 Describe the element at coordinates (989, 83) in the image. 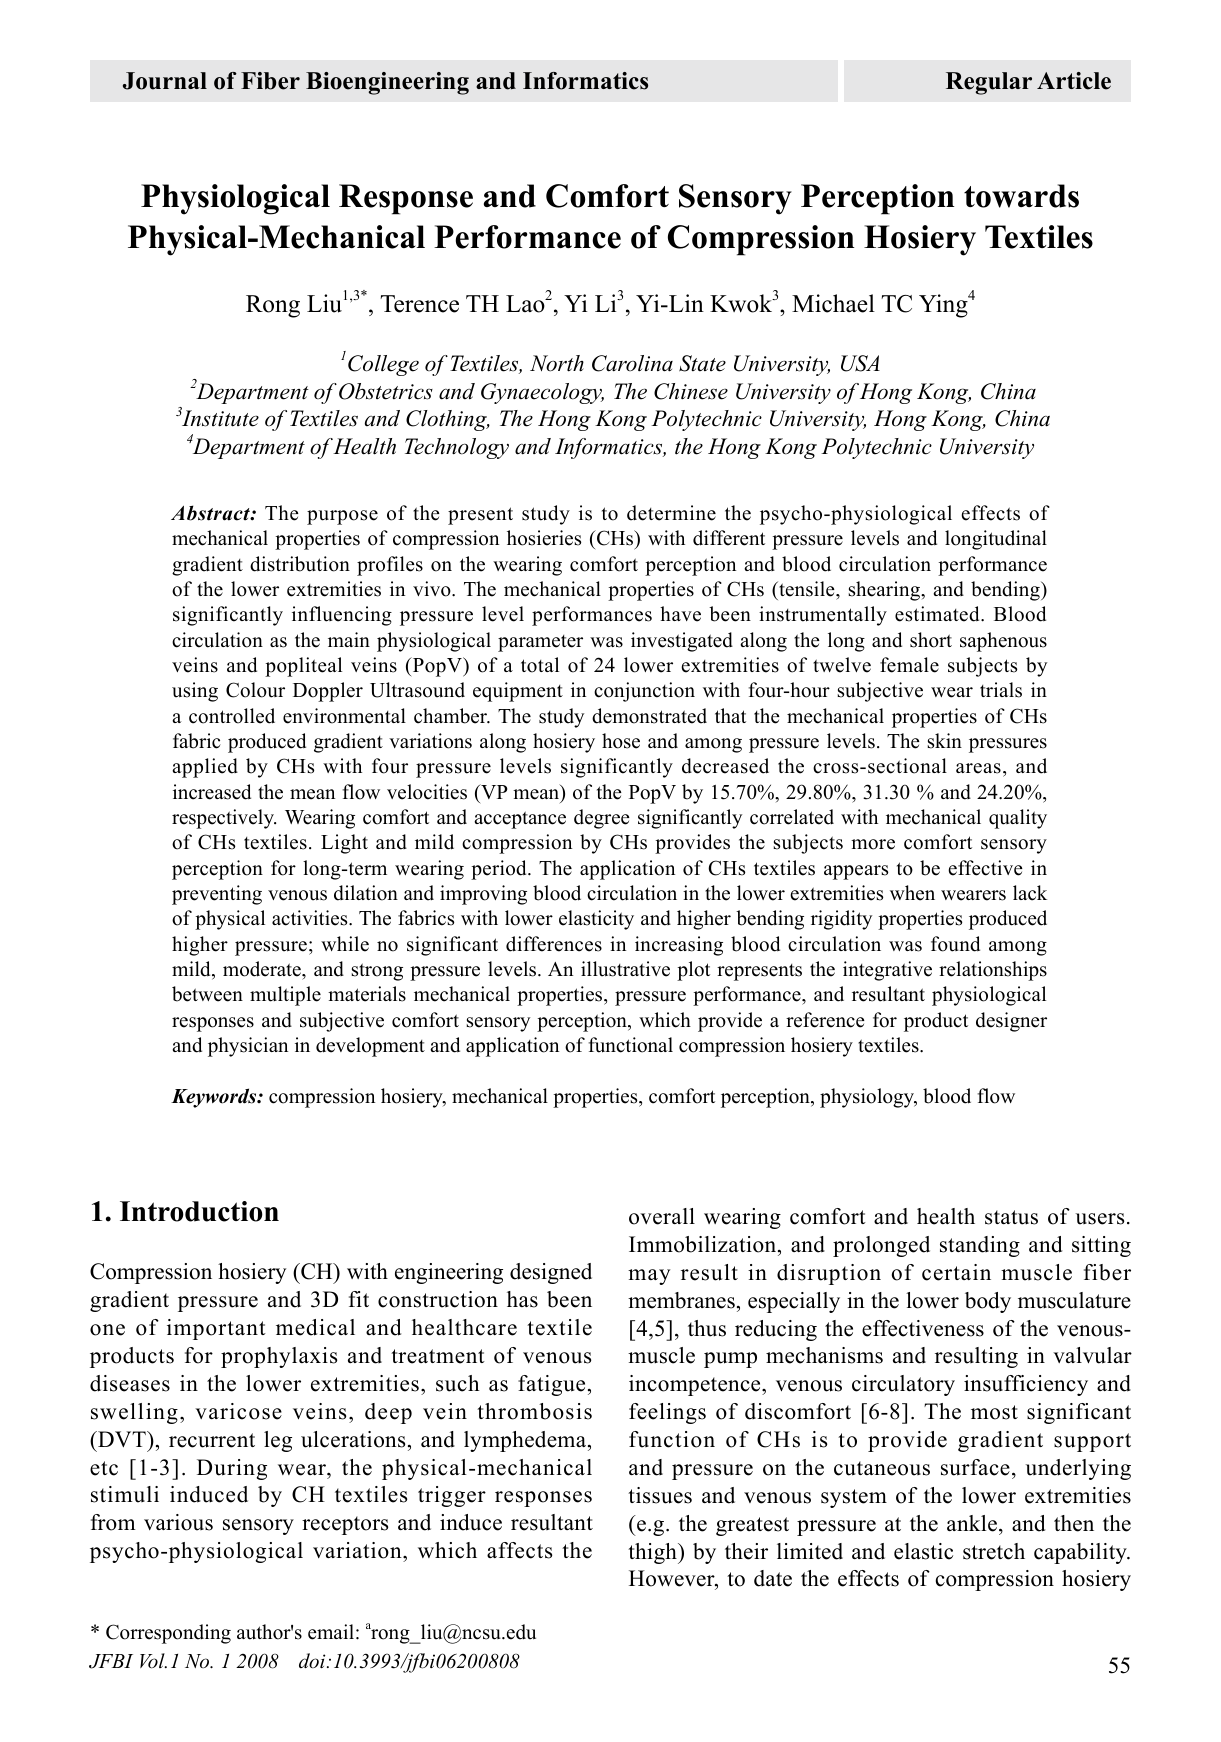

I see `Regular` at that location.
